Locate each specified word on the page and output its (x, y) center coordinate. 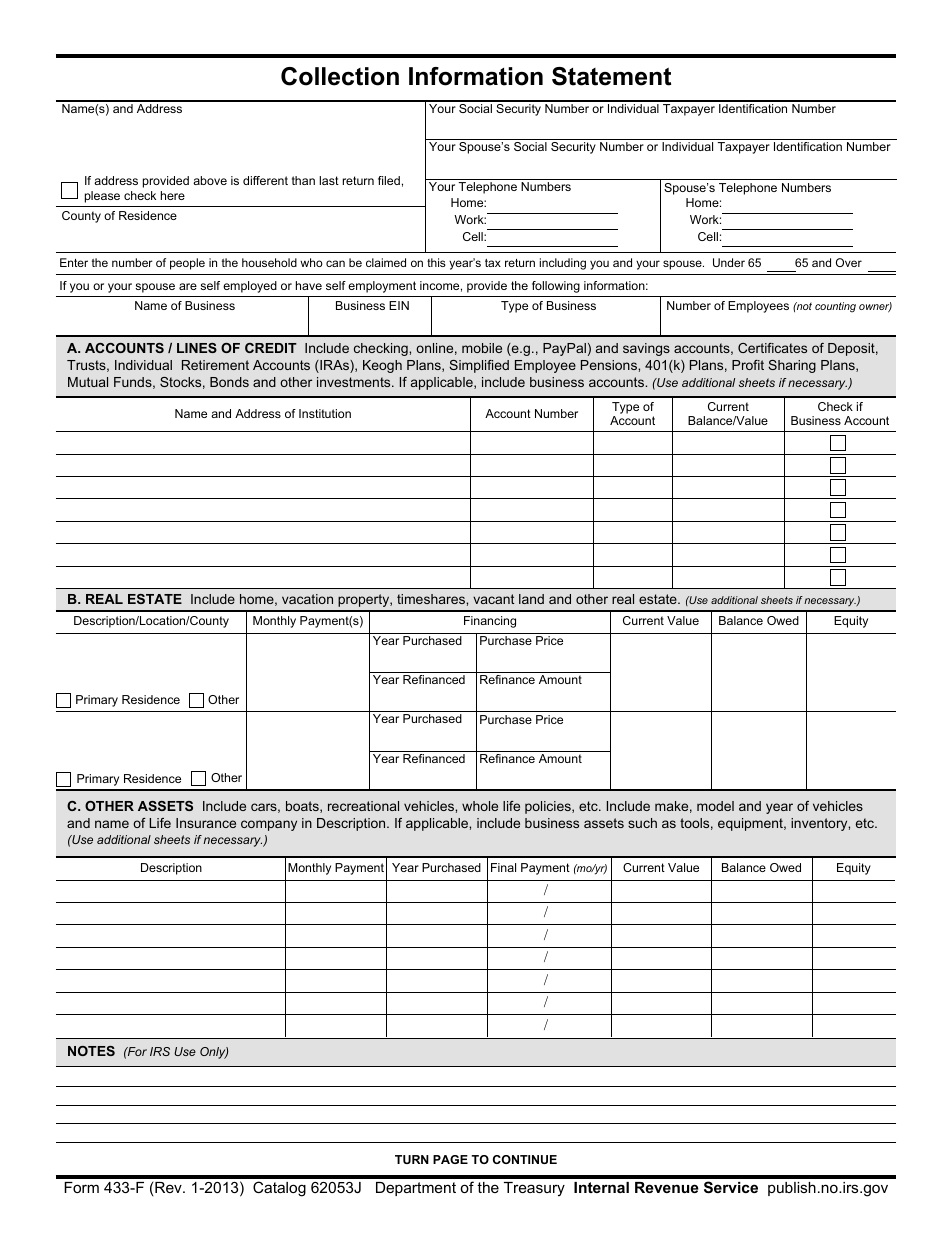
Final (503, 867)
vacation (307, 599)
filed (389, 180)
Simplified (479, 366)
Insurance (206, 823)
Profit (748, 365)
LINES (197, 348)
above (210, 180)
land (531, 599)
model (715, 806)
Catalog (279, 1189)
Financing (490, 622)
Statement (611, 76)
